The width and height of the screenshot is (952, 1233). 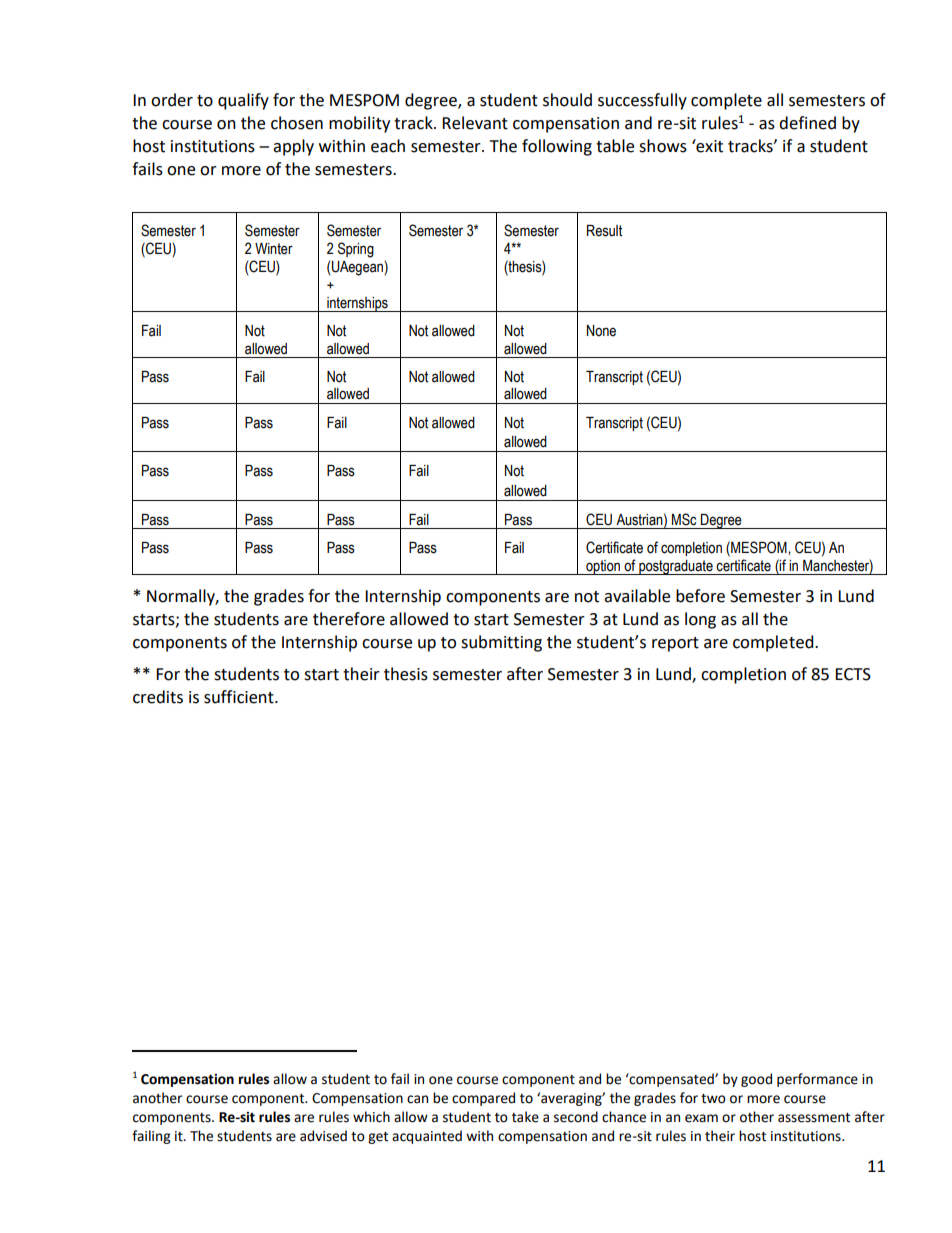 I want to click on sufficient, so click(x=240, y=697).
